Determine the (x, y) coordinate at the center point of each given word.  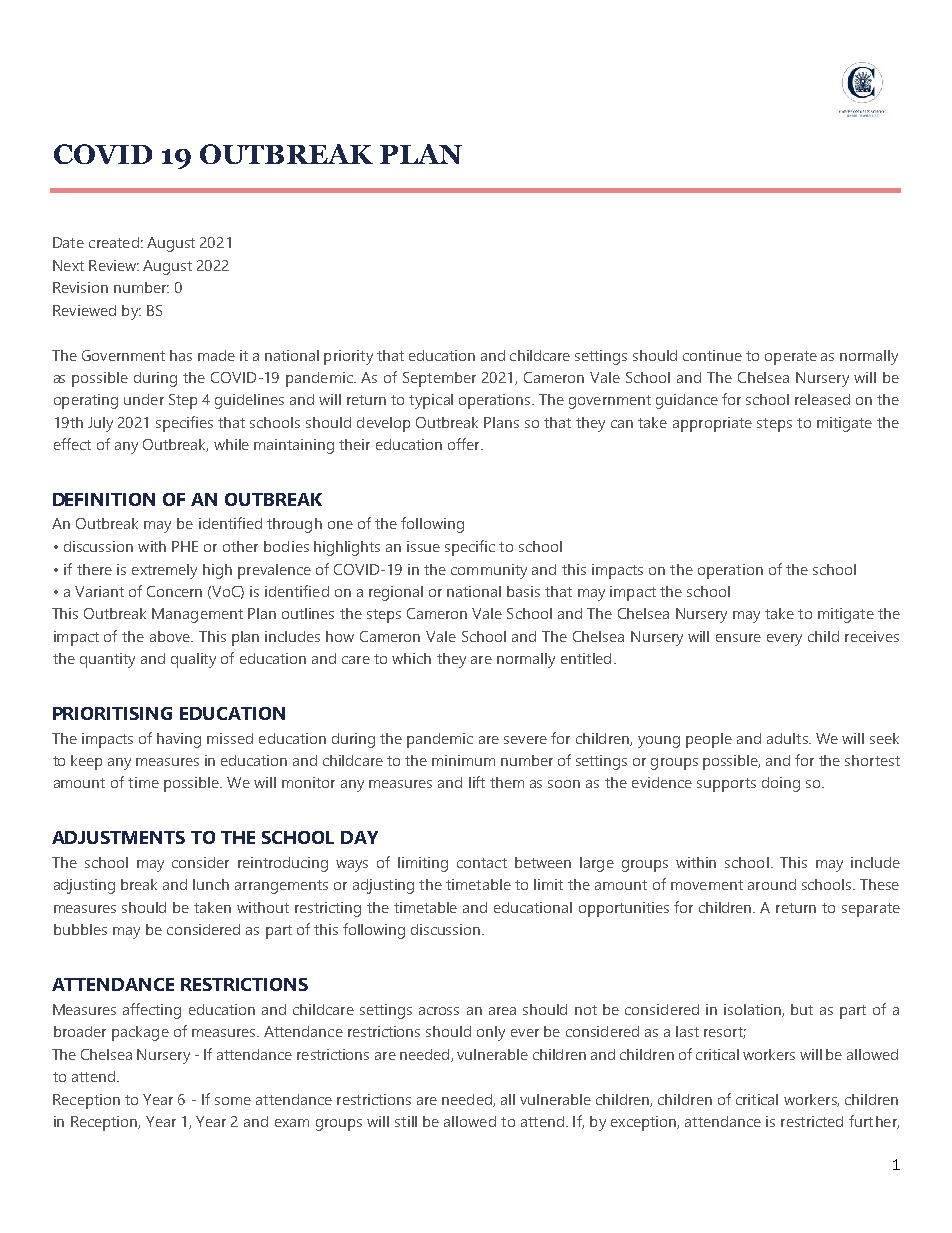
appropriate (712, 424)
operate (791, 358)
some (233, 1101)
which (411, 658)
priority (348, 357)
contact (482, 863)
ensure (738, 638)
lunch (211, 884)
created (114, 242)
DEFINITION (104, 499)
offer (465, 444)
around (772, 884)
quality (193, 660)
